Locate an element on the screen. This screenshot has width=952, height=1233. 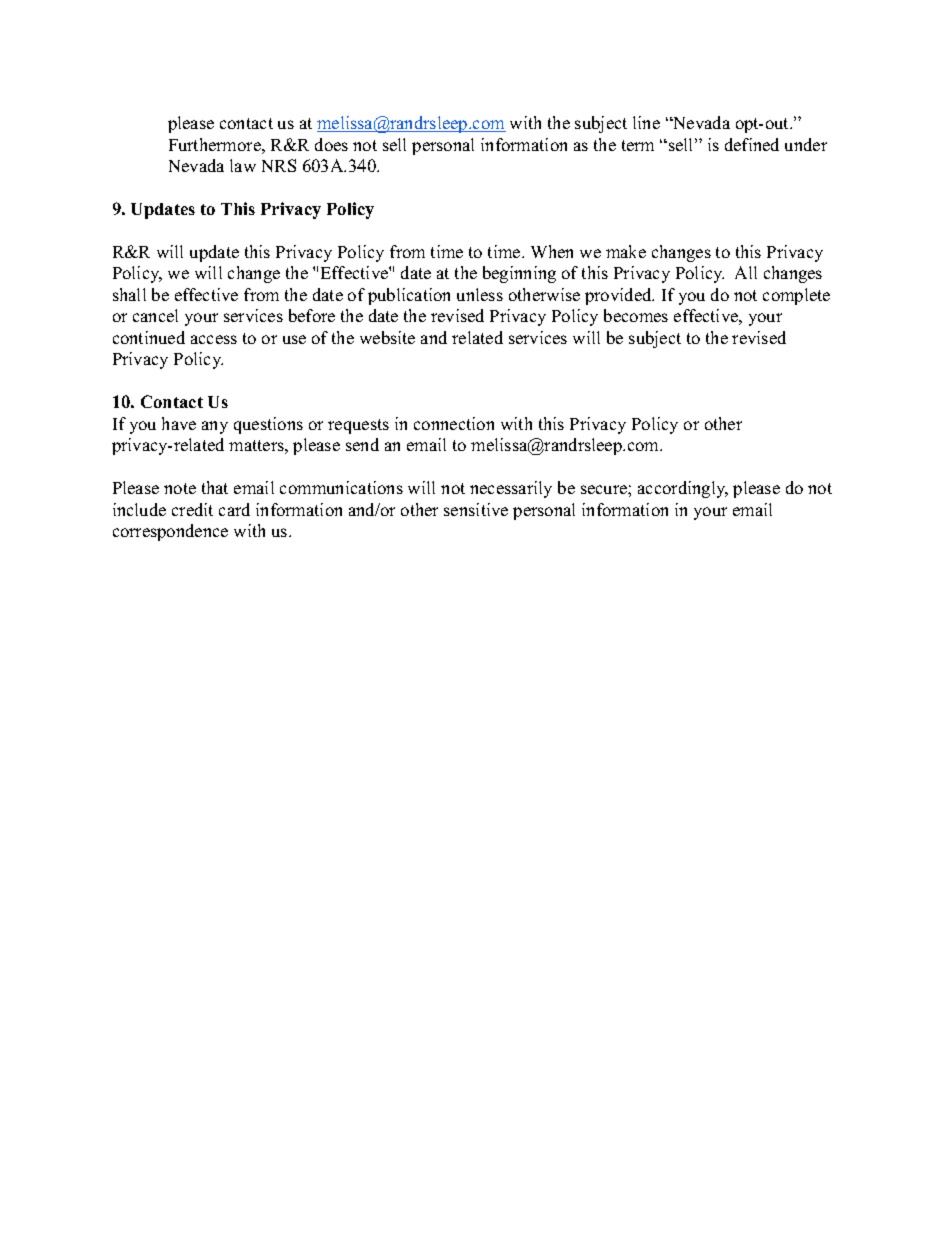
make is located at coordinates (626, 251).
